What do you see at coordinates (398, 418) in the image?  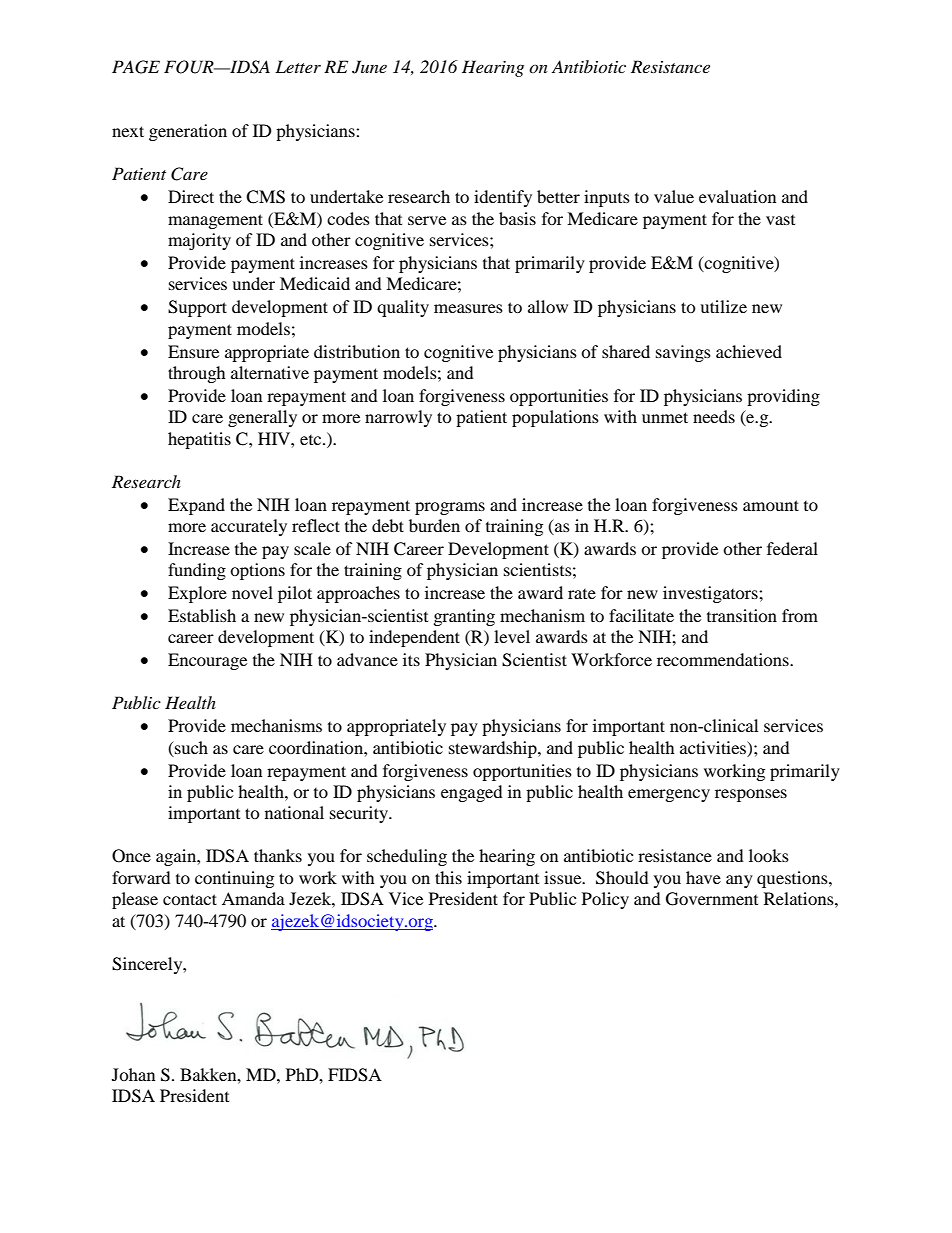 I see `narrowly` at bounding box center [398, 418].
